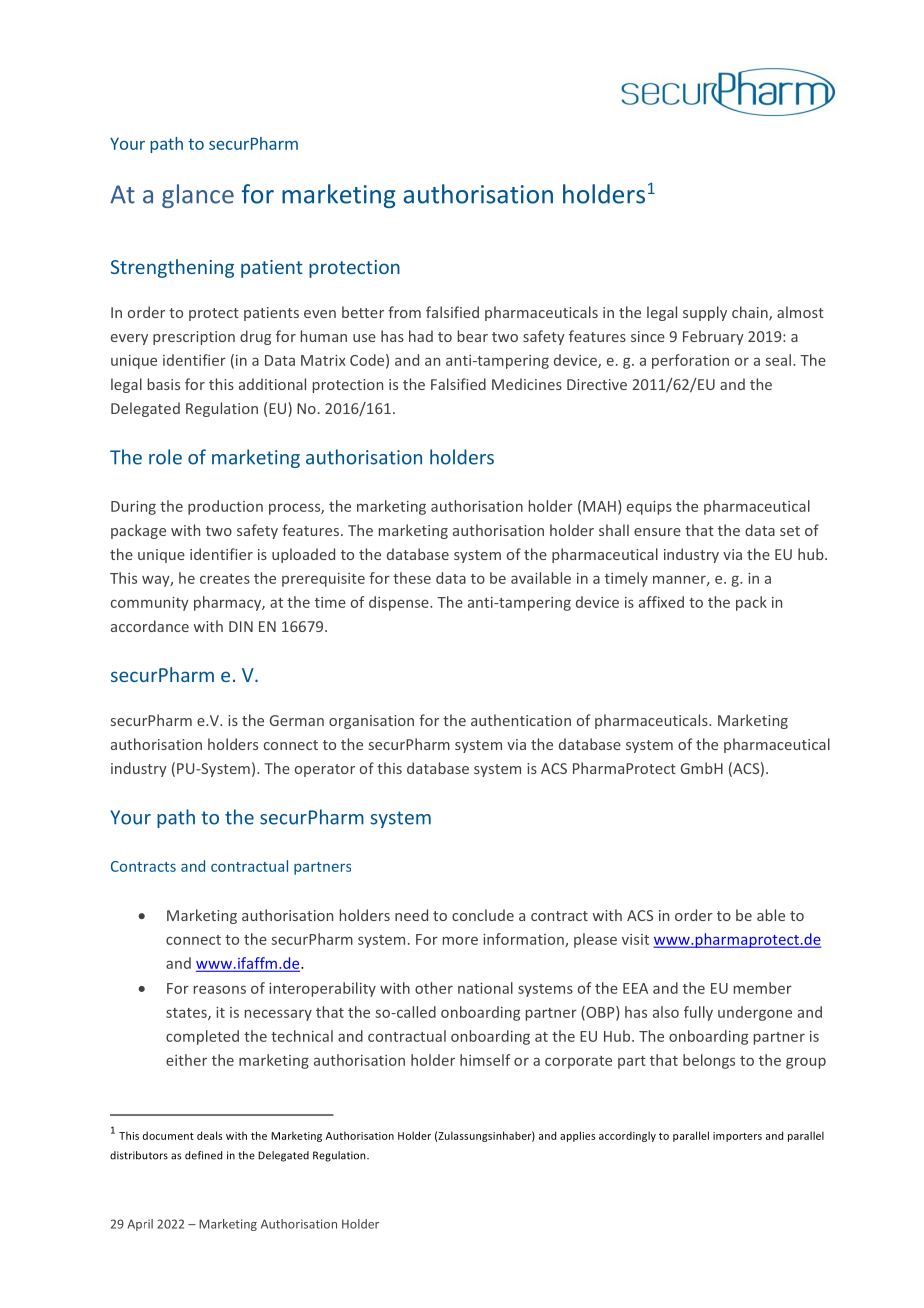  I want to click on supply, so click(705, 313).
